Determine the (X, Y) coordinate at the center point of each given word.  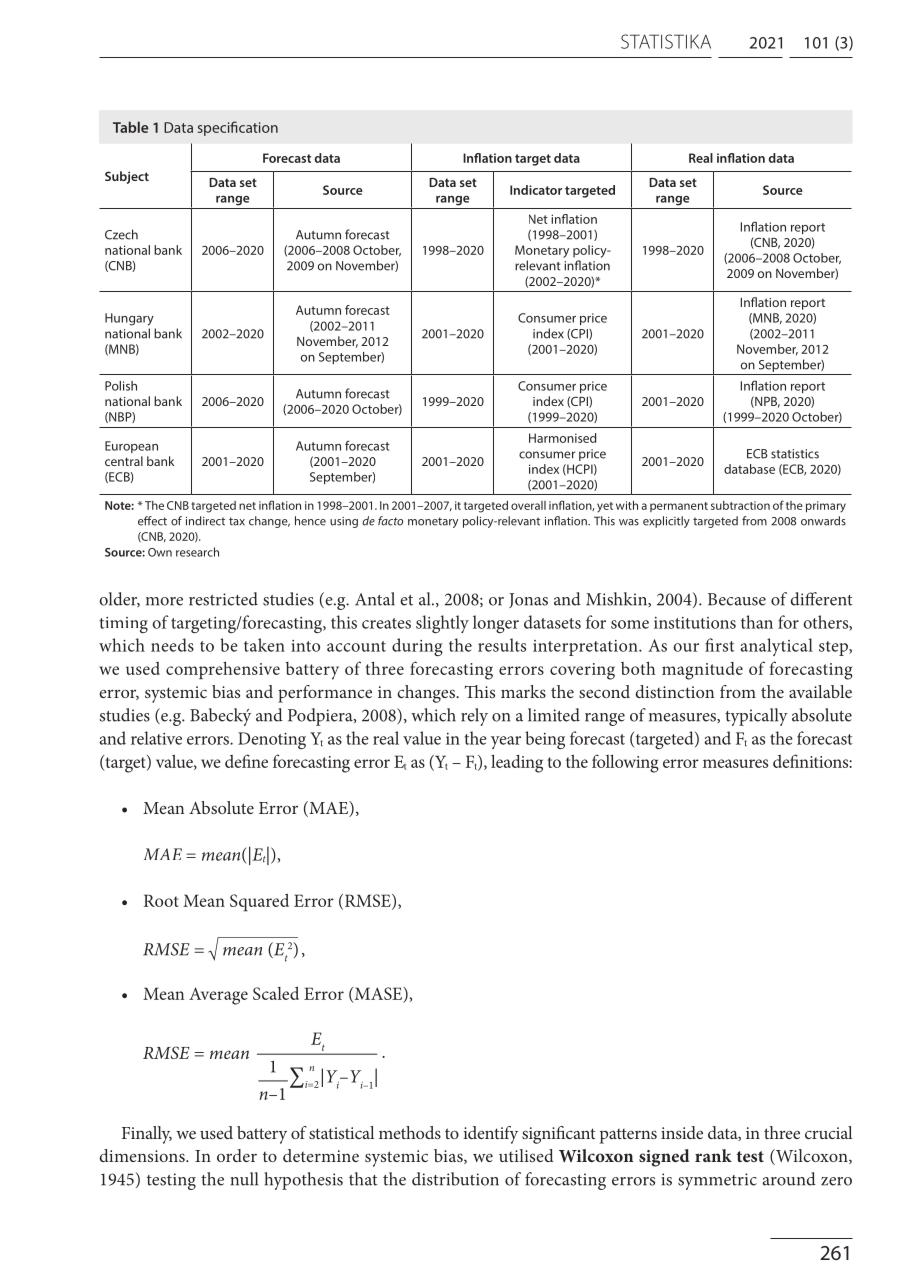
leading (517, 763)
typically (756, 717)
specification (238, 128)
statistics (795, 454)
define (246, 761)
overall (528, 505)
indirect (205, 521)
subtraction (740, 505)
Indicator (536, 190)
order (237, 1155)
